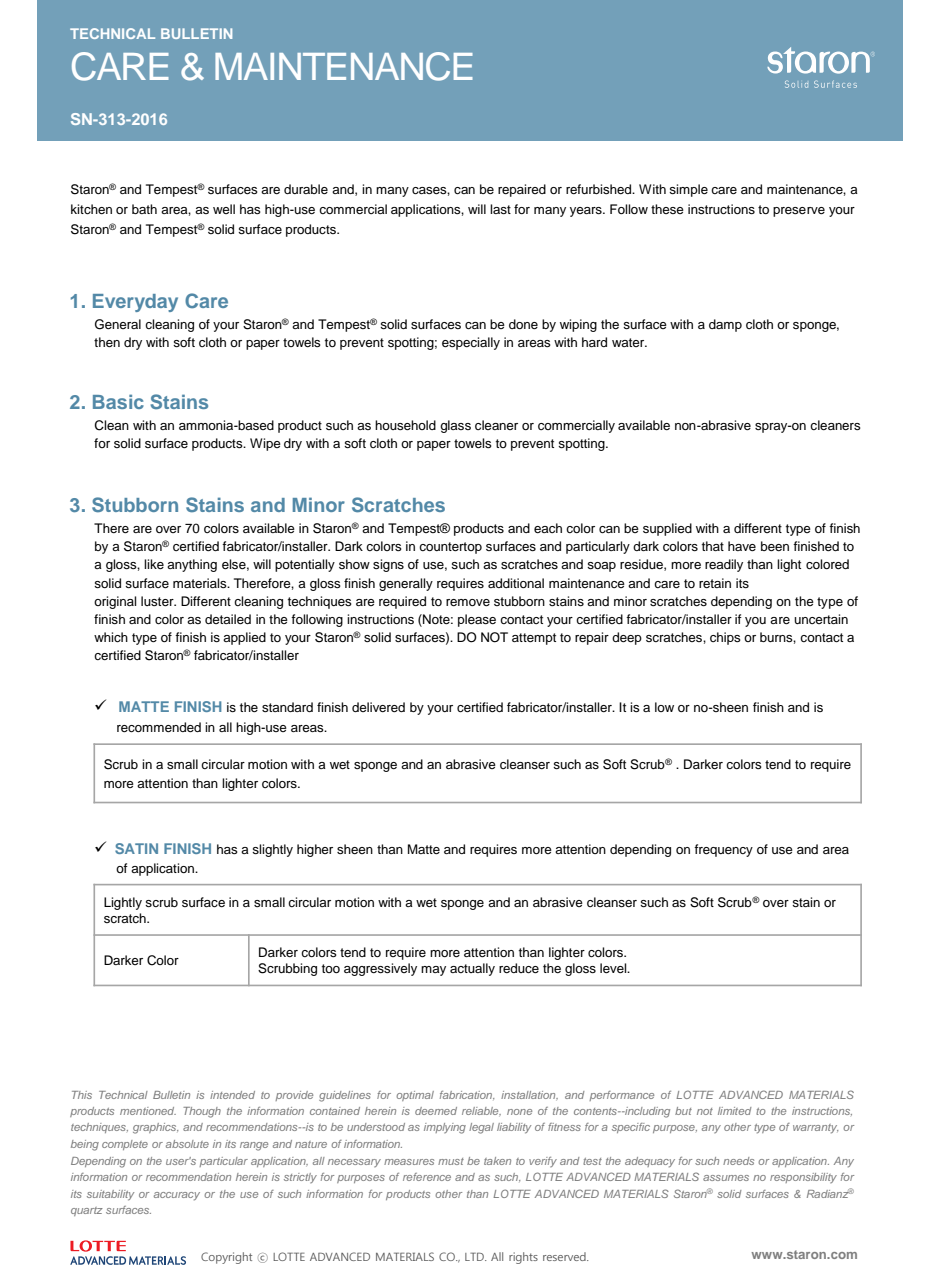 This screenshot has width=936, height=1288. Describe the element at coordinates (724, 565) in the screenshot. I see `readily` at that location.
